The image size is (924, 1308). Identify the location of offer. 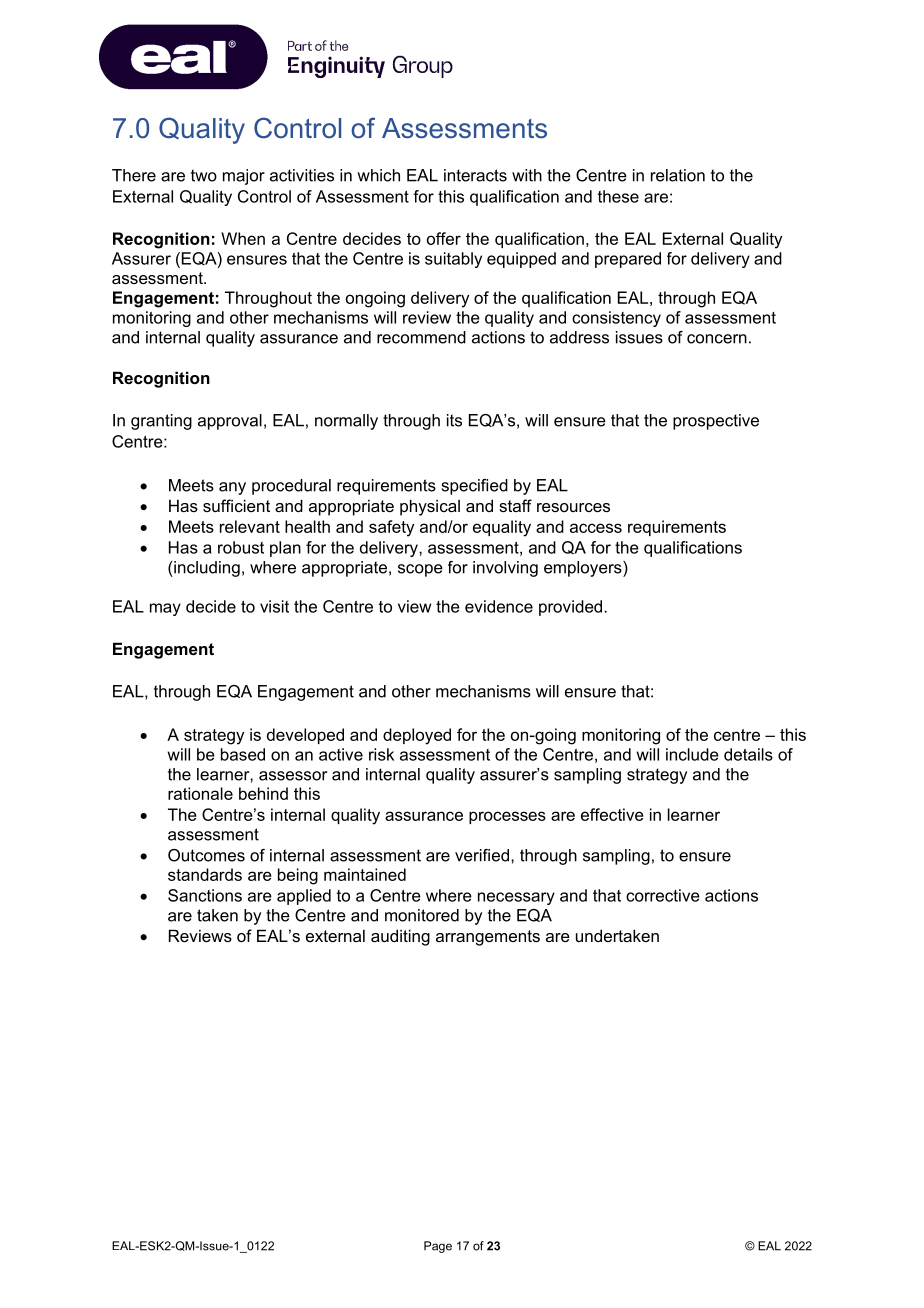
(444, 238).
